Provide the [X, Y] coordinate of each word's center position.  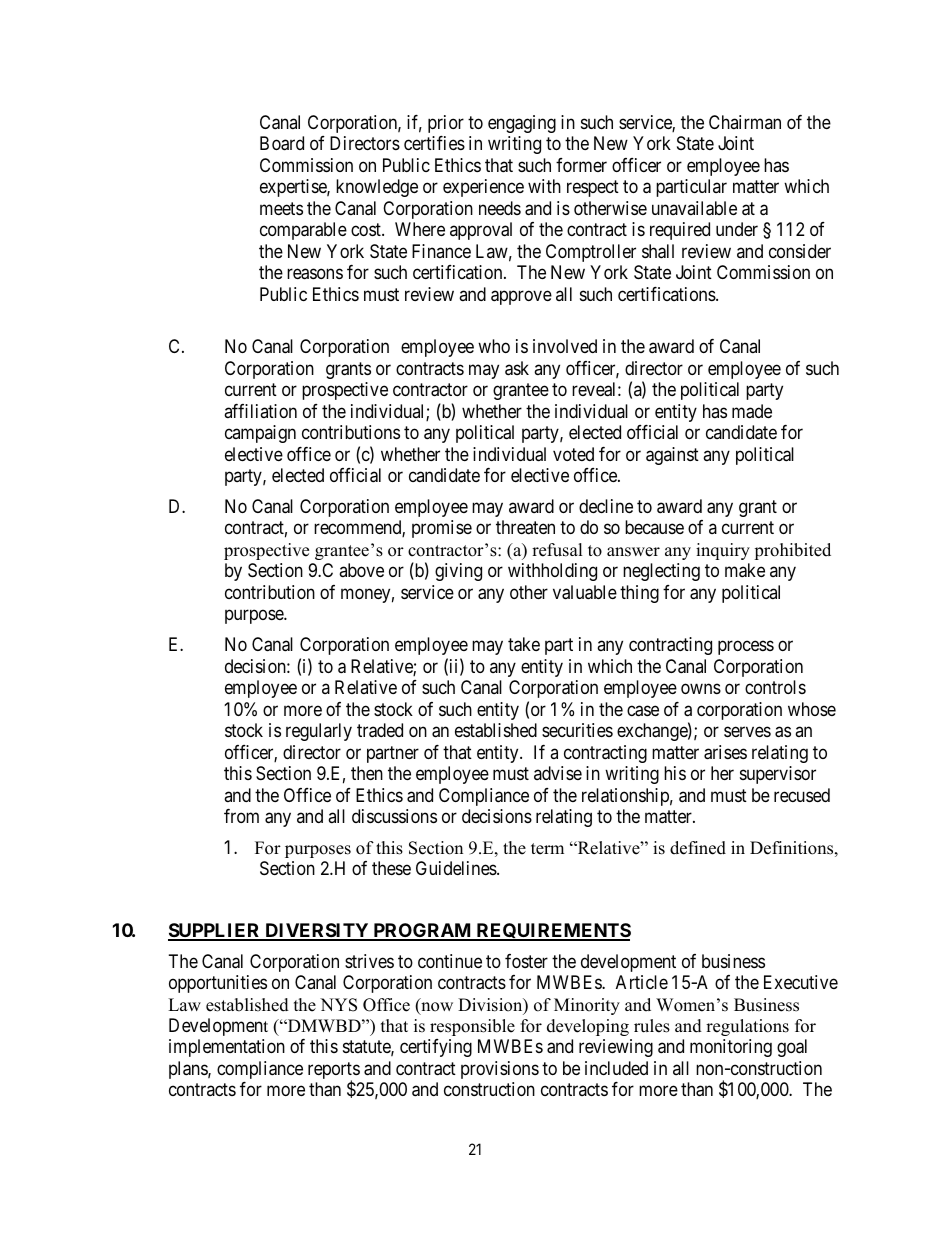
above [361, 570]
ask [517, 368]
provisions [500, 1070]
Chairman [745, 122]
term [547, 849]
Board [282, 143]
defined [698, 848]
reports [334, 1072]
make [745, 570]
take [524, 644]
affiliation [260, 411]
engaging [522, 124]
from [241, 816]
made [752, 411]
